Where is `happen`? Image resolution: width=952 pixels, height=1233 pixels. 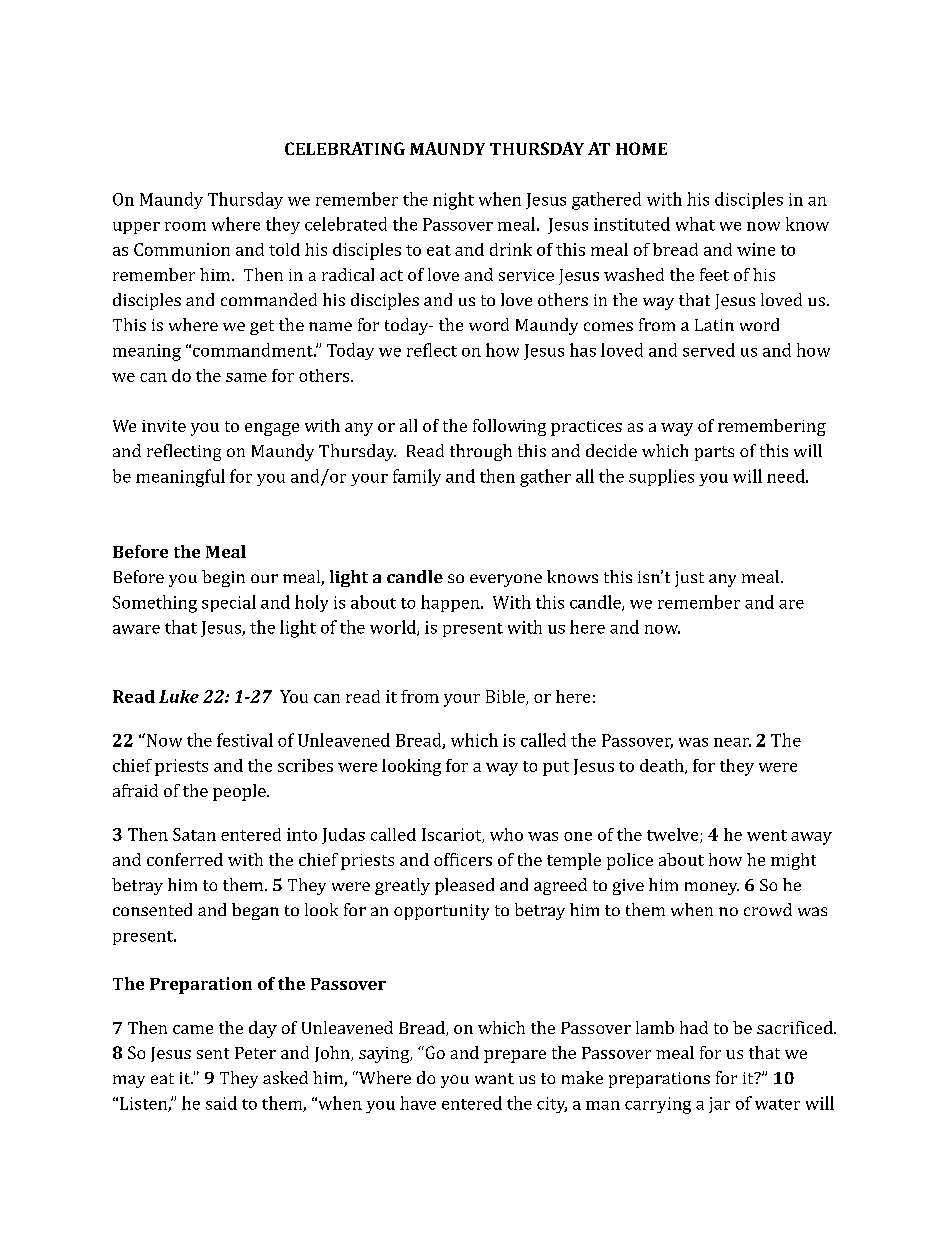
happen is located at coordinates (451, 603).
